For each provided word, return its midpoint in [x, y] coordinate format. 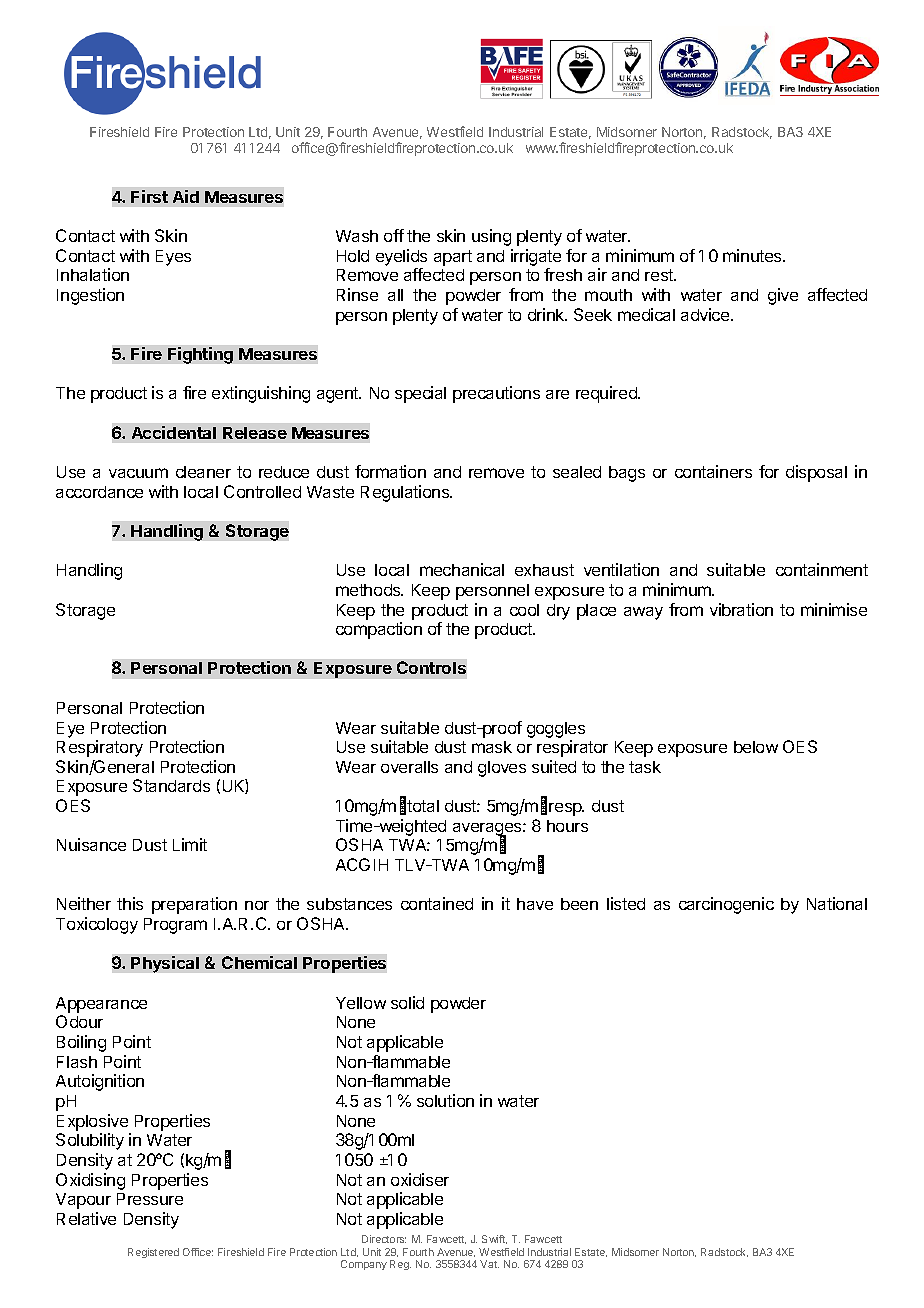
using [491, 237]
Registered [153, 1253]
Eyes [173, 258]
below [756, 747]
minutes [753, 255]
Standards [171, 785]
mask [492, 747]
